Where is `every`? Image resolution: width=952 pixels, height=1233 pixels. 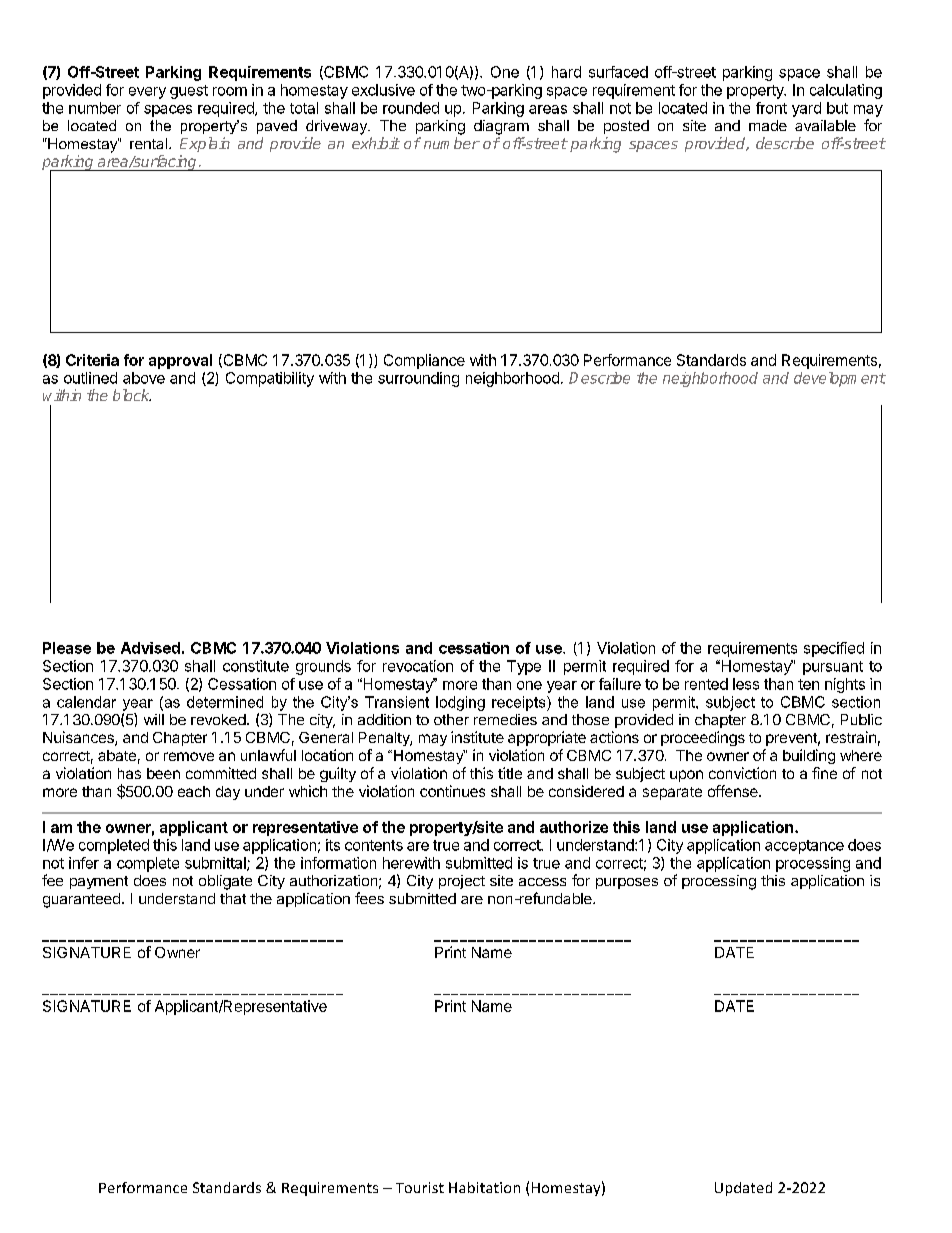 every is located at coordinates (147, 93).
